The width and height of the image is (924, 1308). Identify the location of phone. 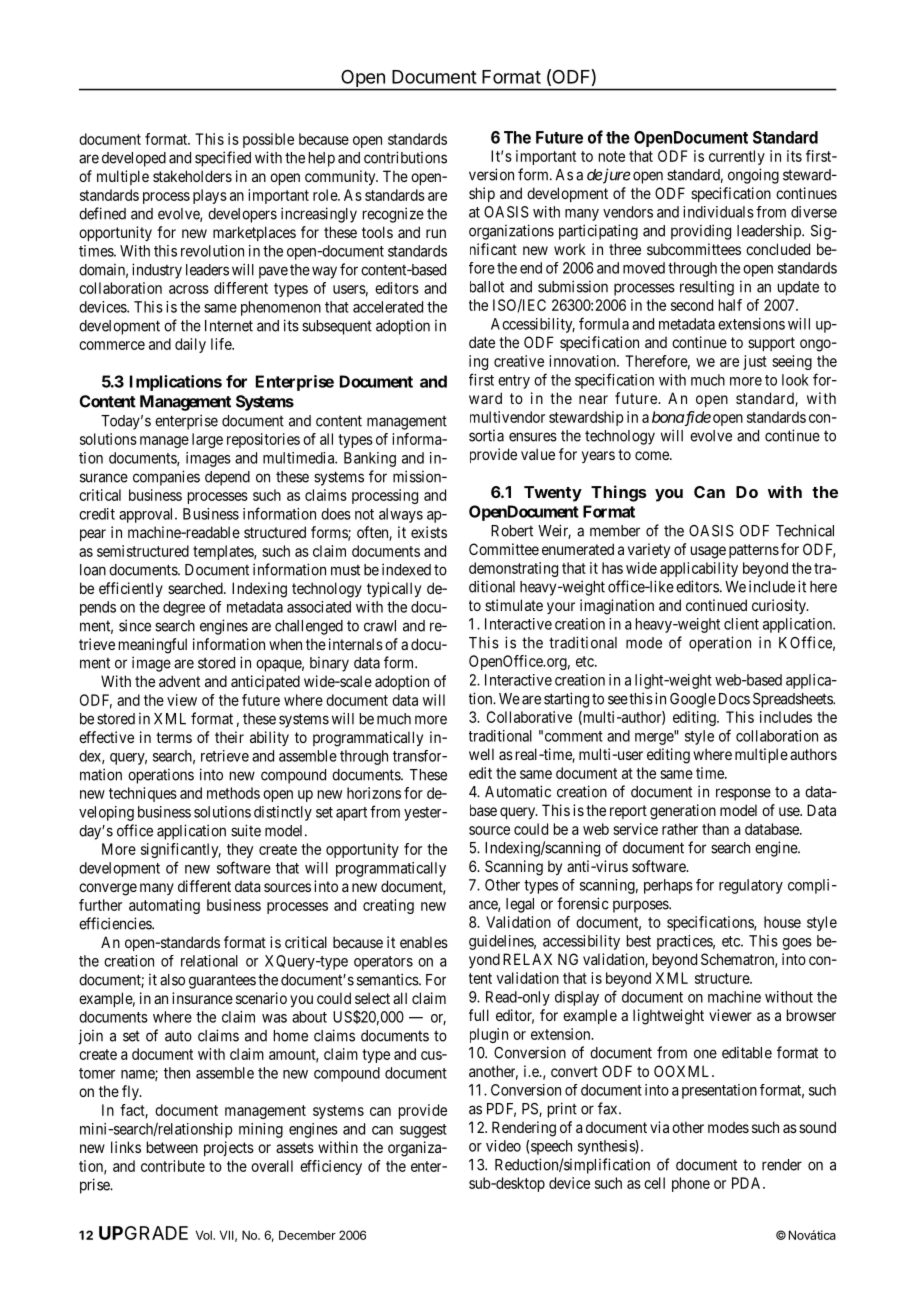
(691, 1184).
